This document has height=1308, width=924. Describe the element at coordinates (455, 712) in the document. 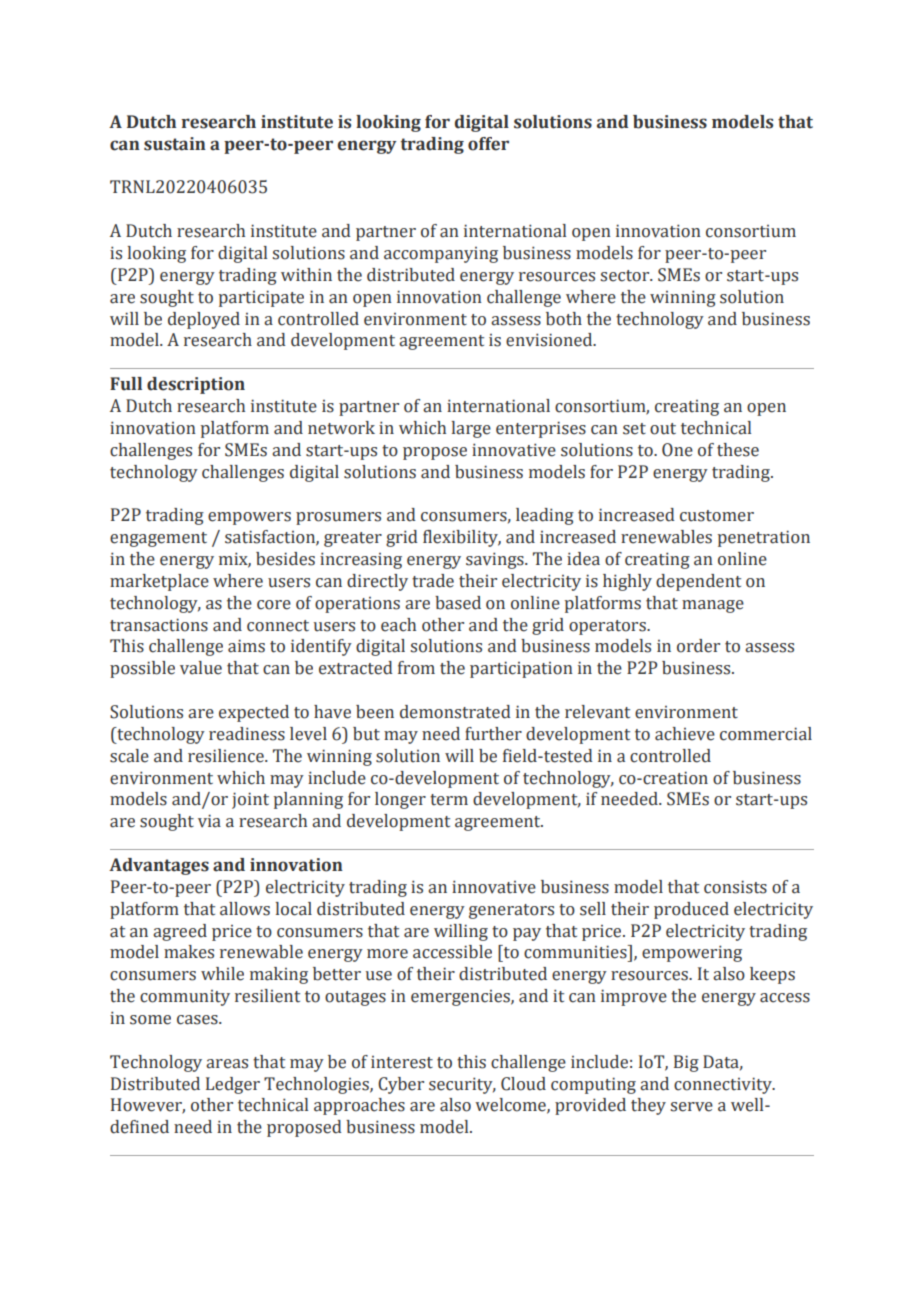

I see `demonstrated` at that location.
